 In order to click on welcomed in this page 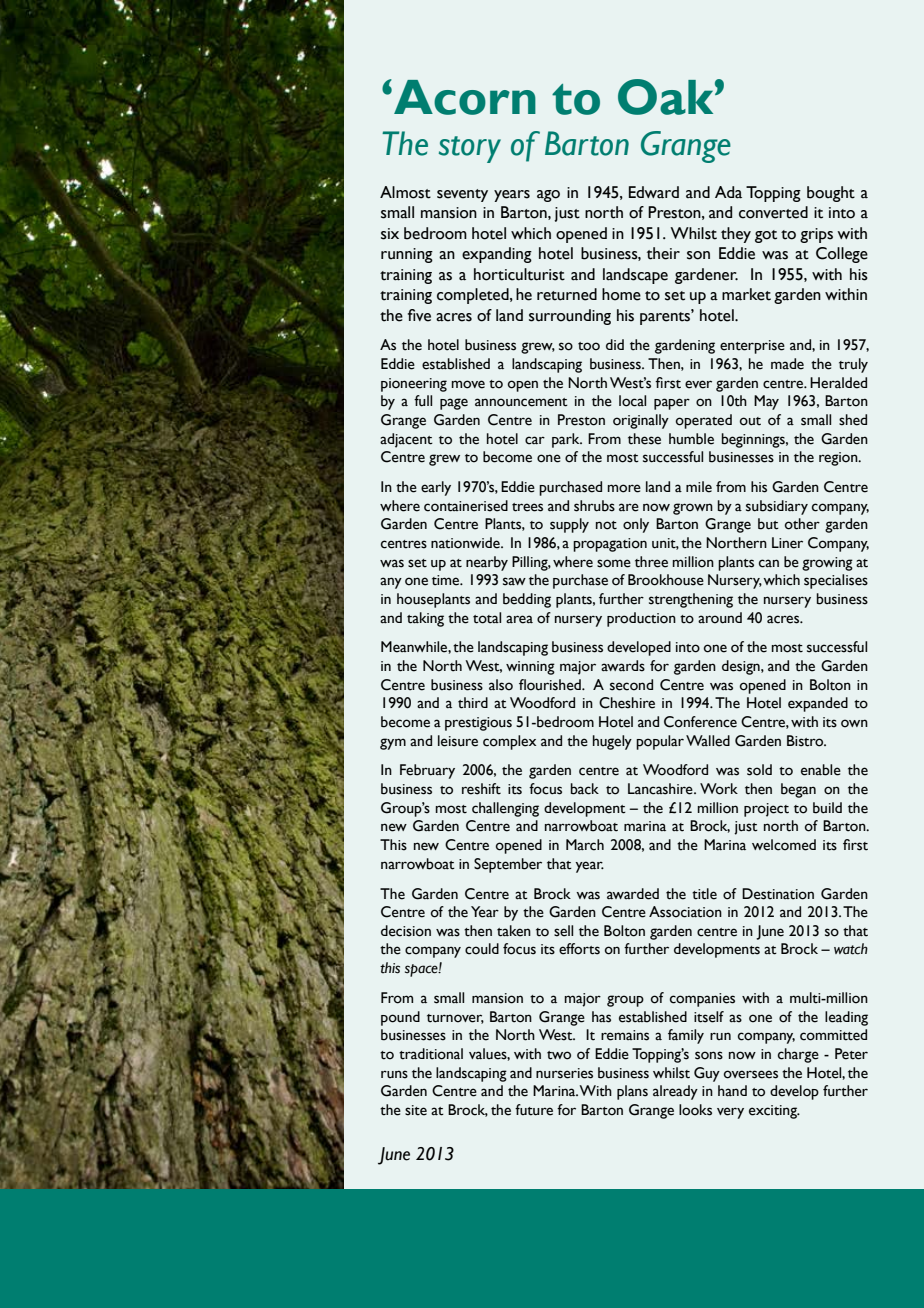, I will do `click(784, 845)`.
